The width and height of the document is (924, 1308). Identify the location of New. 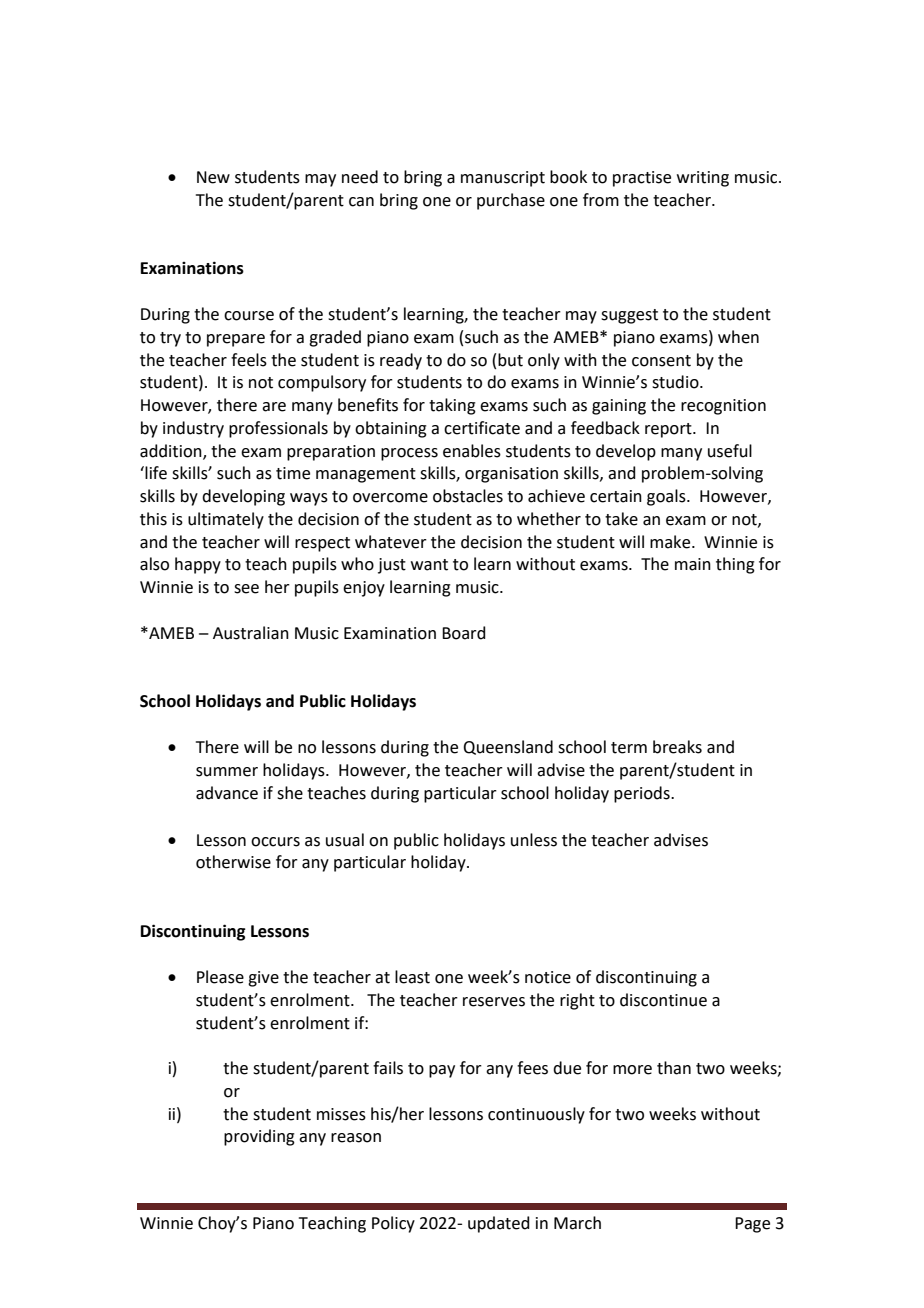
(213, 177).
